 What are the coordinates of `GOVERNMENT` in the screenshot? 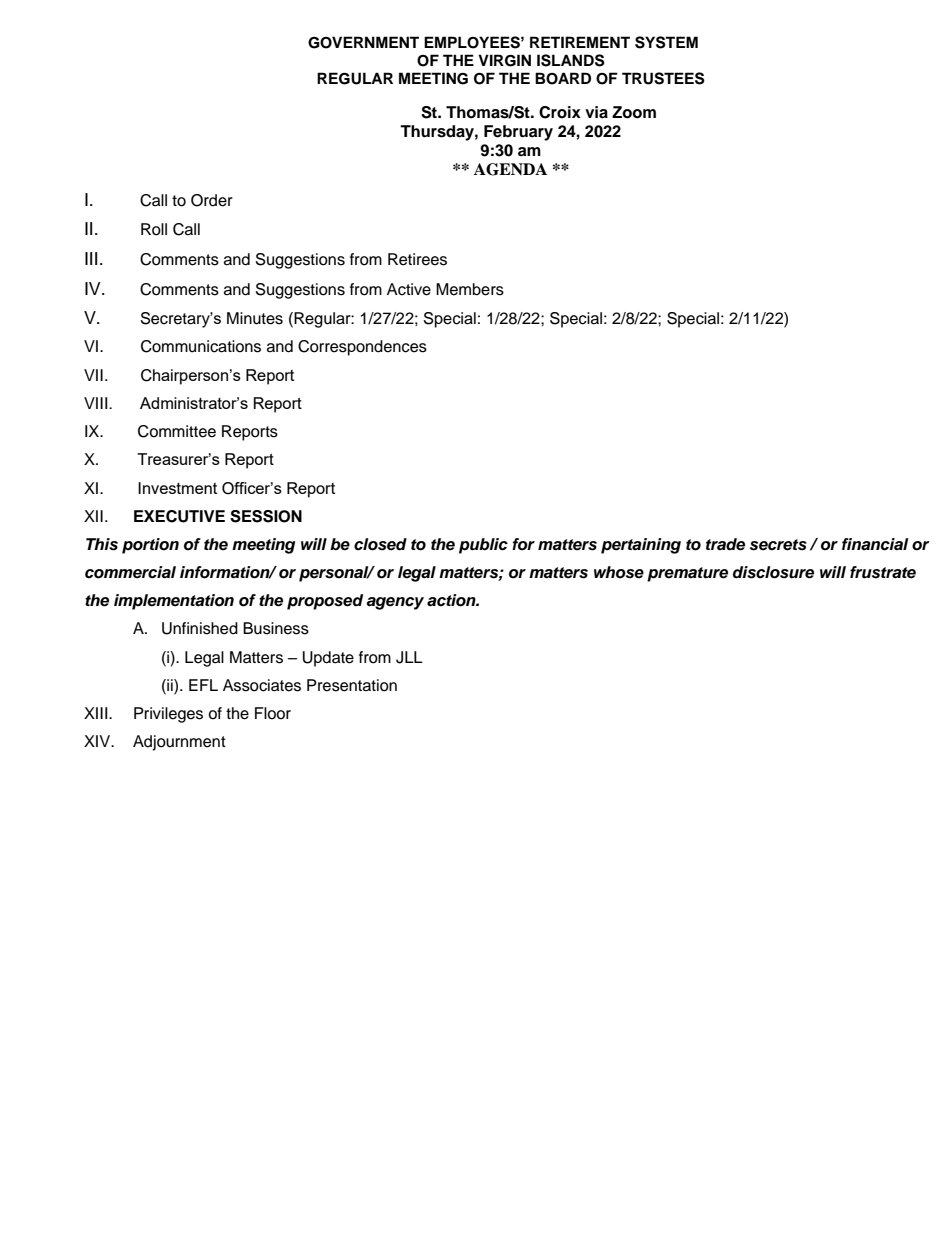 It's located at (363, 42).
